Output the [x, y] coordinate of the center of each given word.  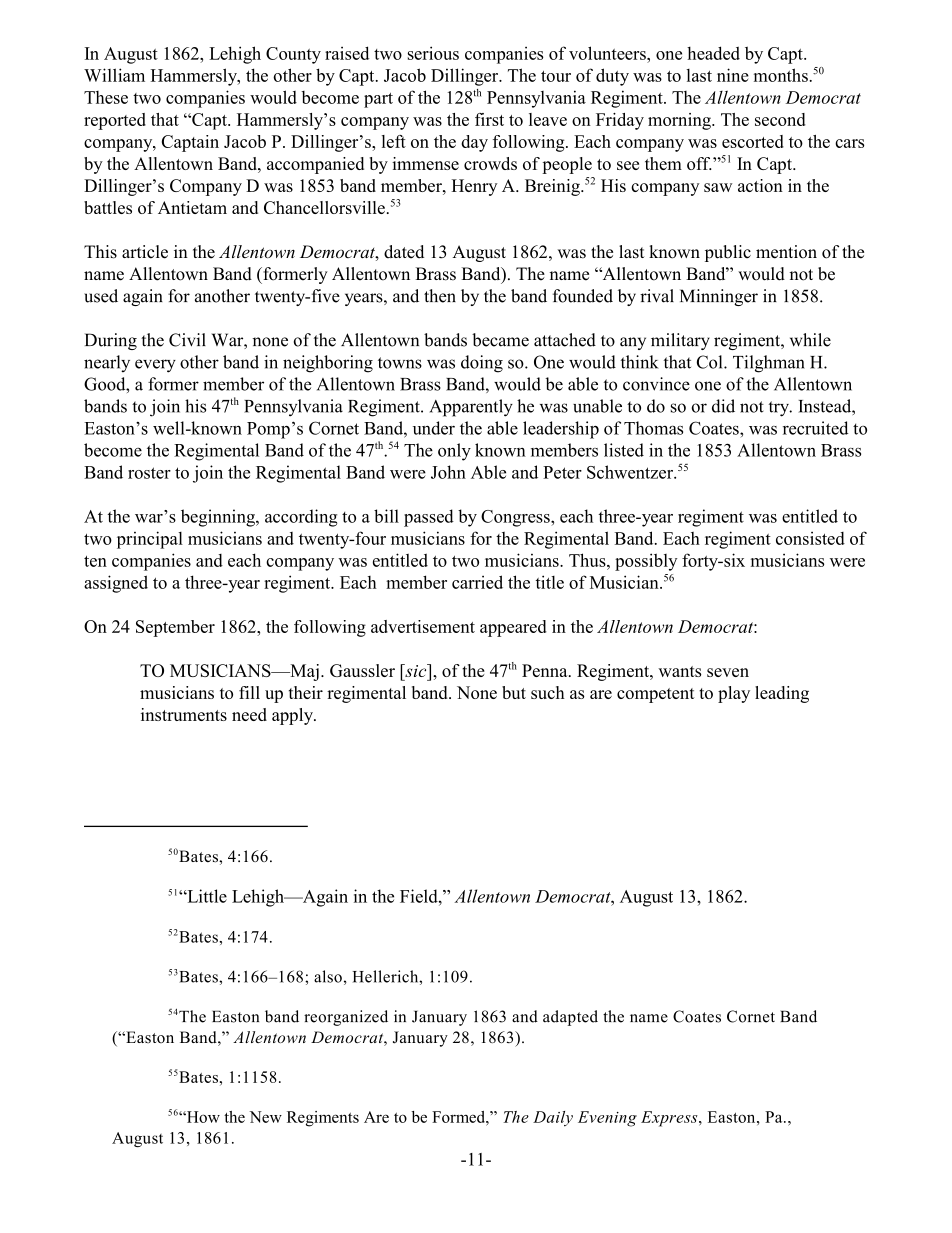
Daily [553, 1119]
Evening [607, 1119]
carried [477, 582]
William [114, 75]
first [489, 119]
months [781, 75]
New [265, 1117]
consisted [810, 538]
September [175, 628]
